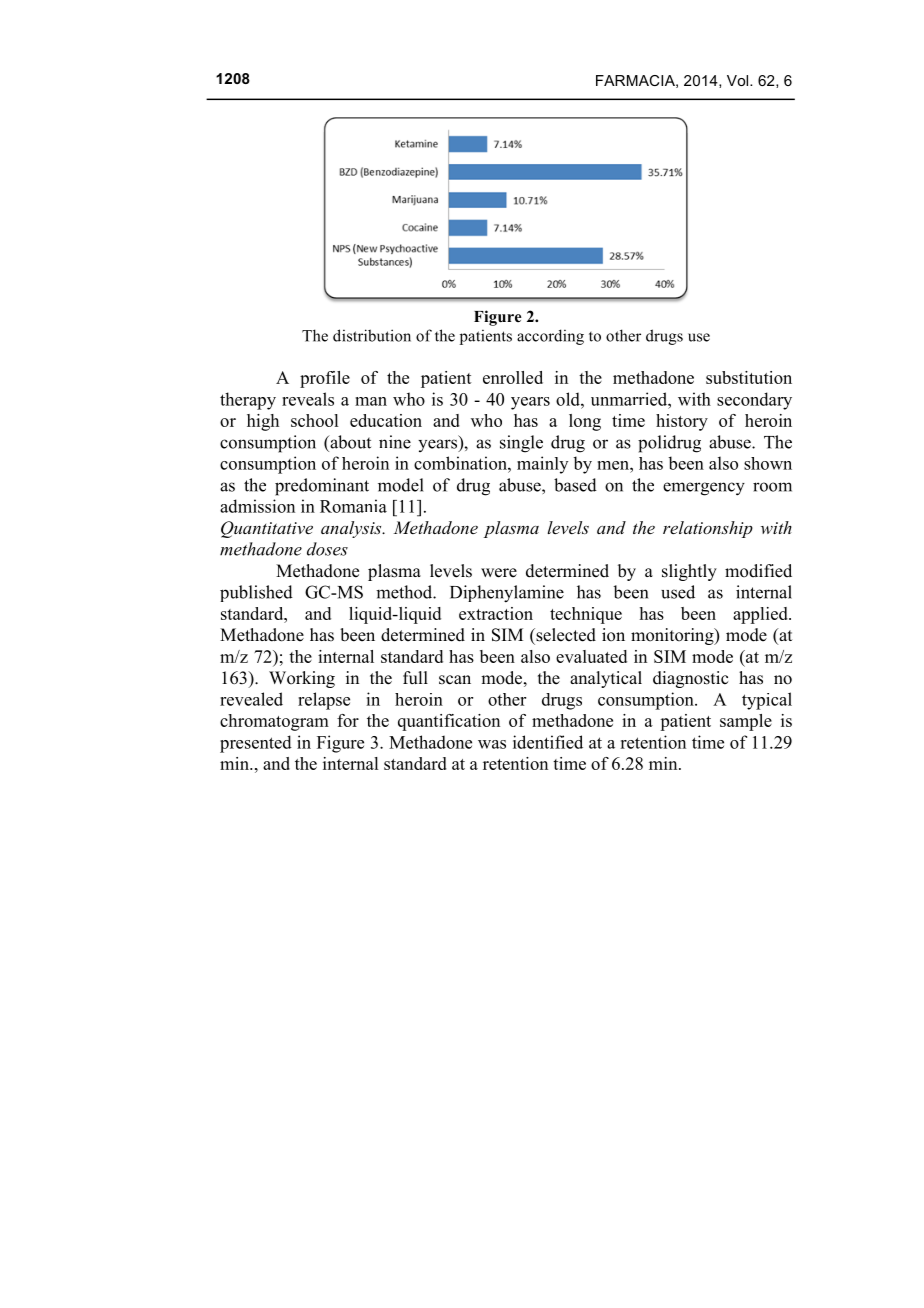 The height and width of the screenshot is (1308, 924). Describe the element at coordinates (749, 377) in the screenshot. I see `substitution` at that location.
